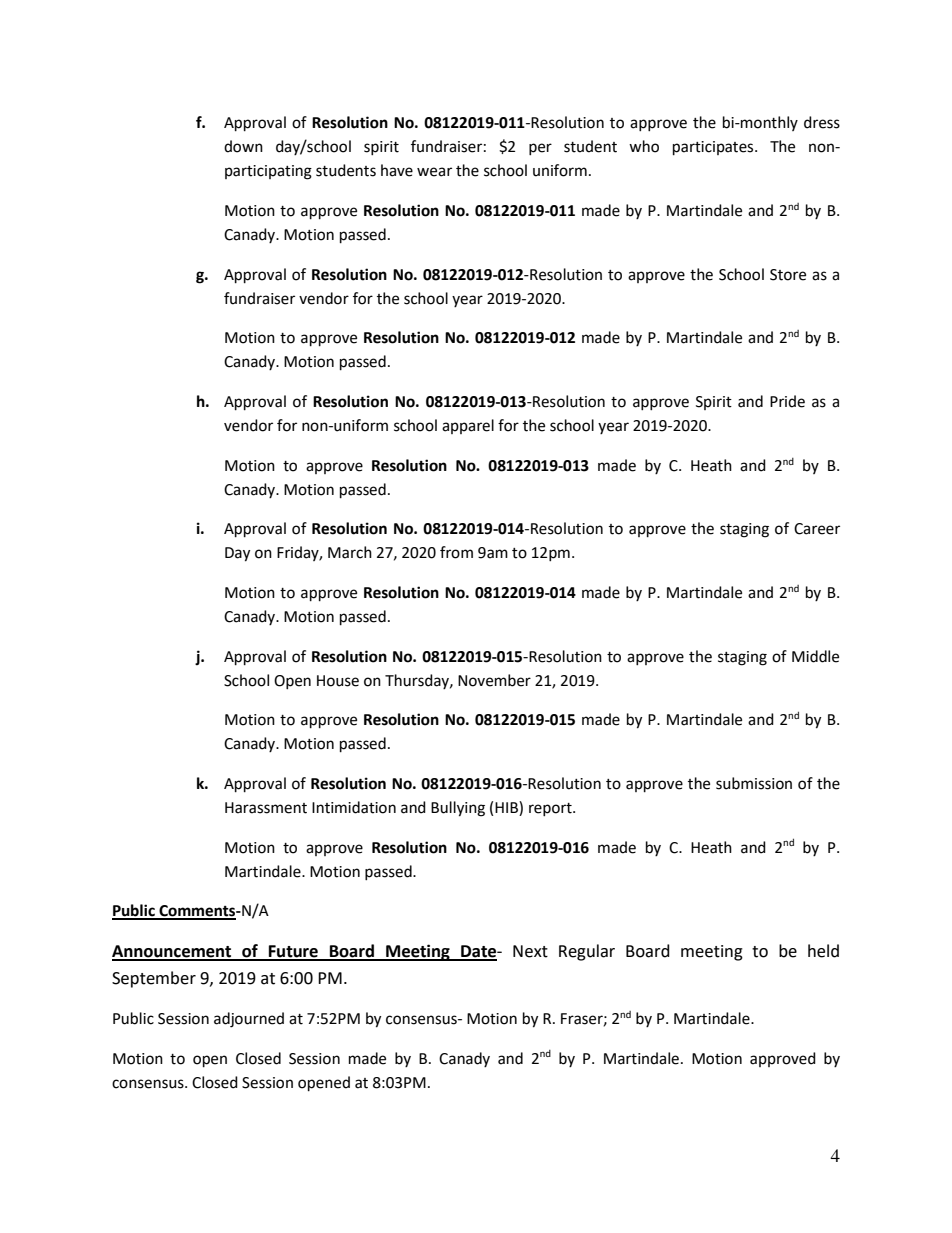  I want to click on Harassment, so click(266, 808).
